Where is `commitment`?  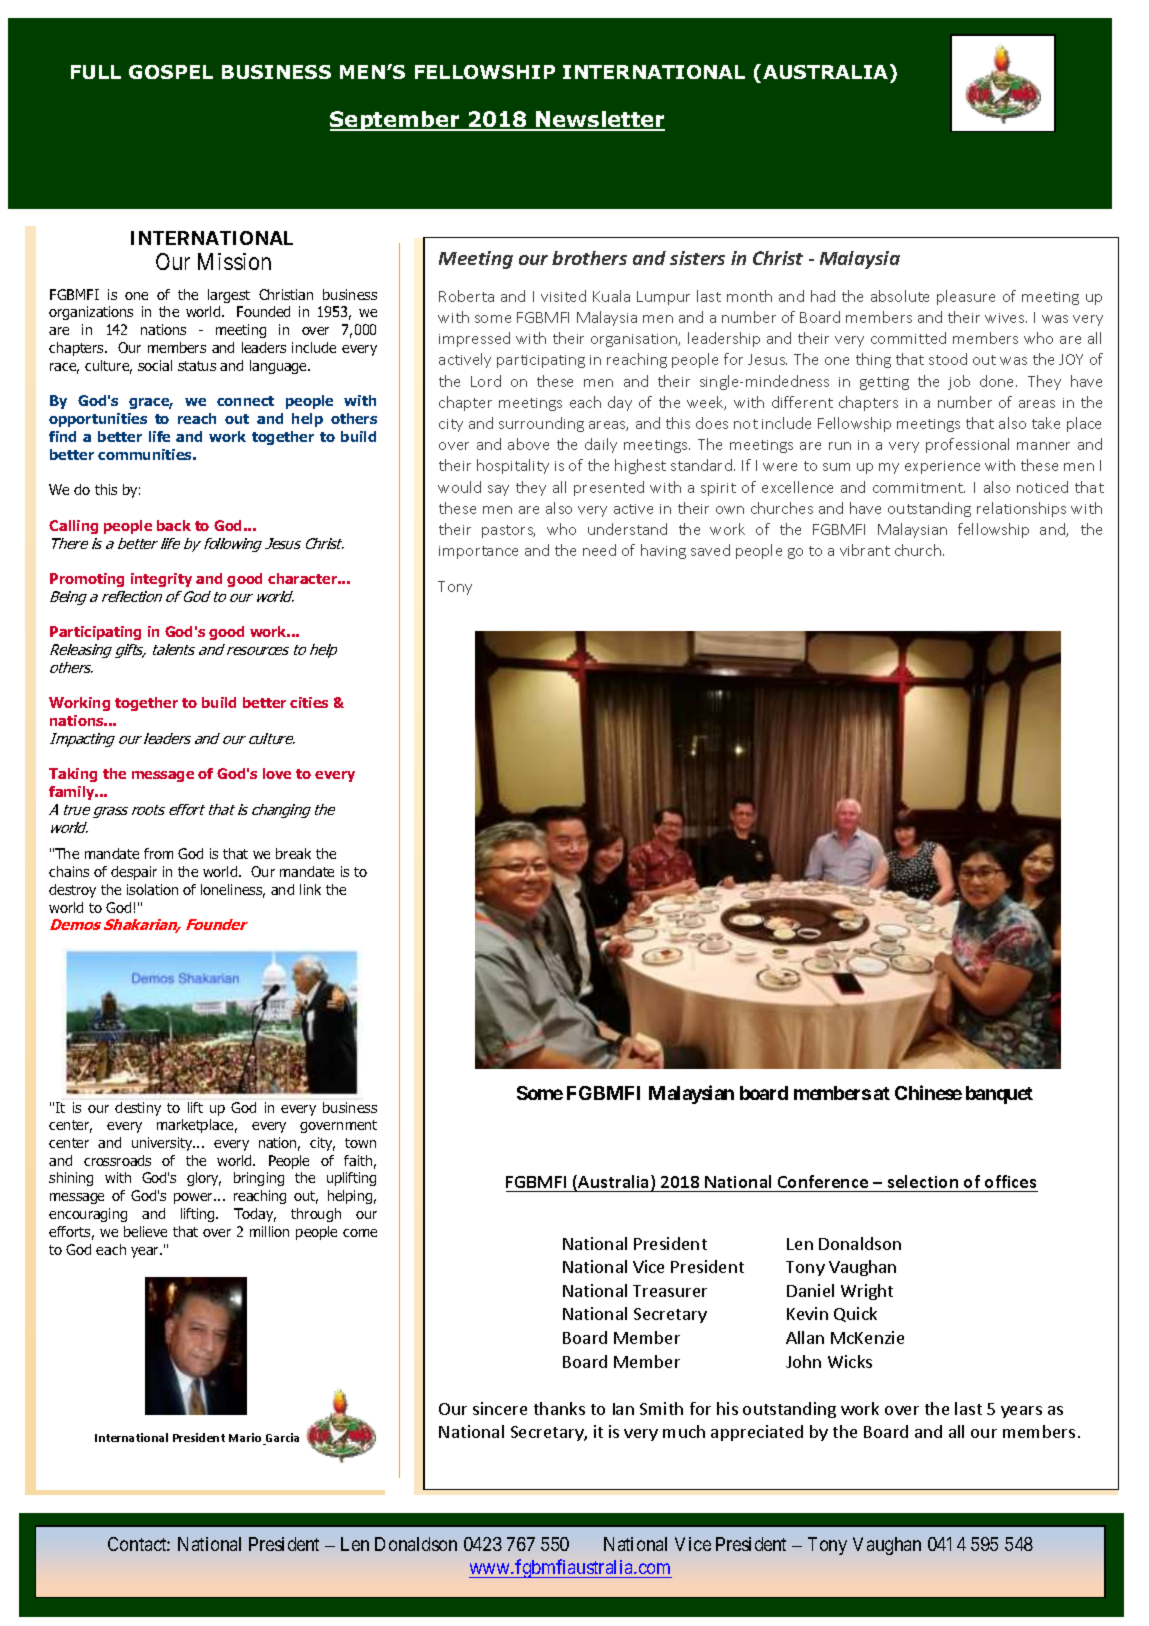 commitment is located at coordinates (919, 488).
